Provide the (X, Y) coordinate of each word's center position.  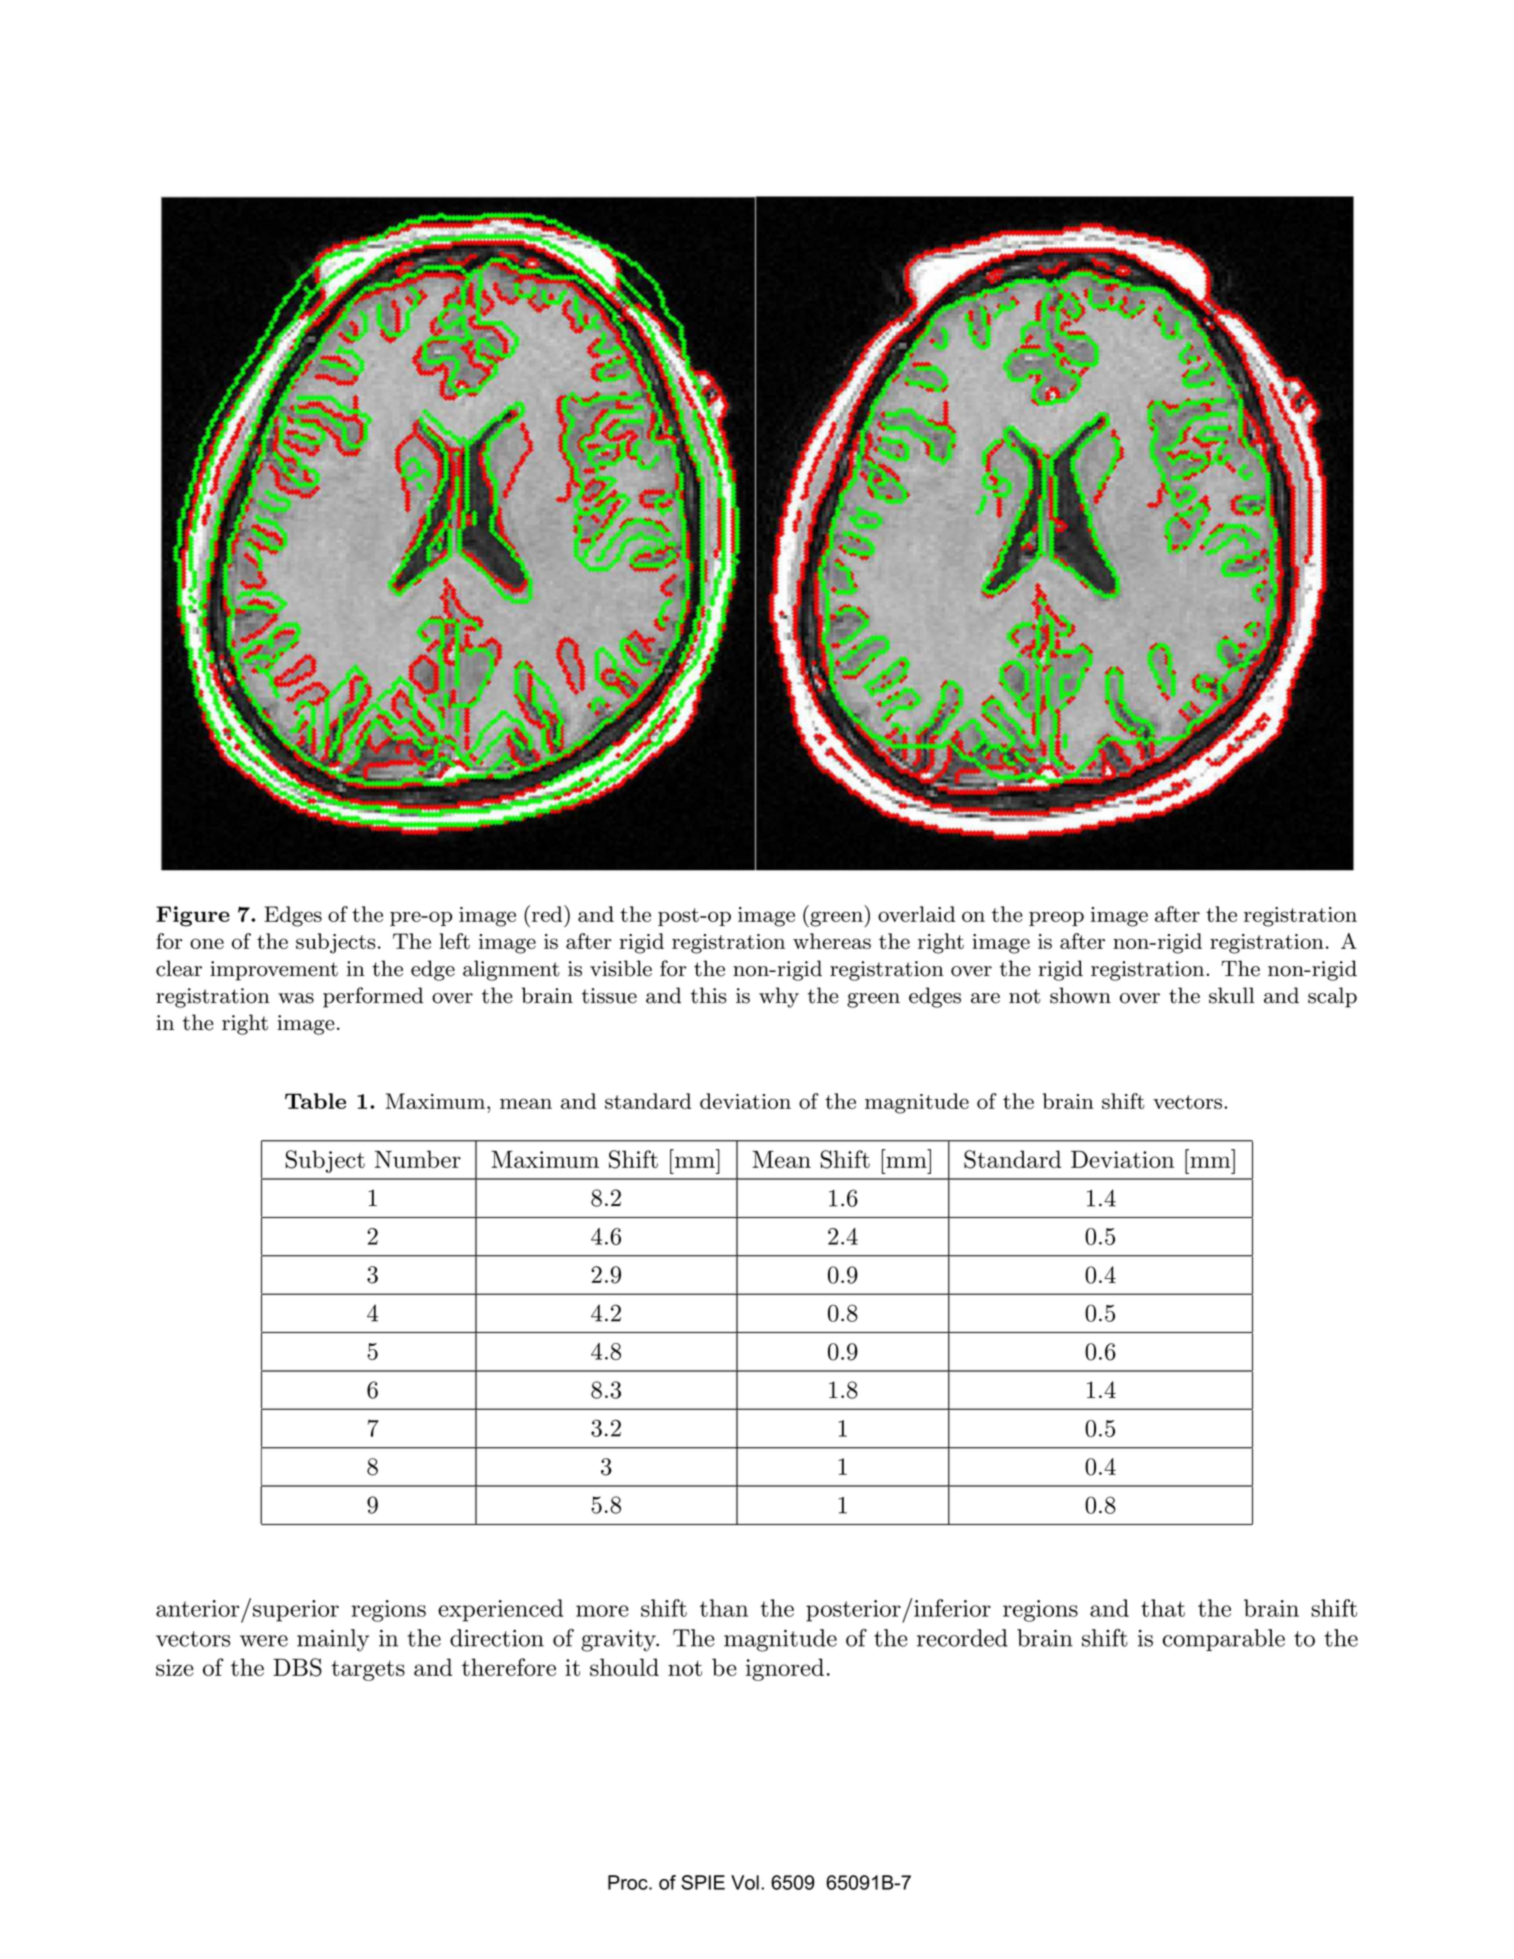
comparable (1224, 1640)
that (1163, 1608)
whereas (832, 941)
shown (1080, 995)
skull (1231, 995)
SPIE (703, 1882)
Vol (745, 1882)
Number (418, 1159)
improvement (274, 971)
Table (315, 1101)
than (724, 1608)
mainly (333, 1640)
